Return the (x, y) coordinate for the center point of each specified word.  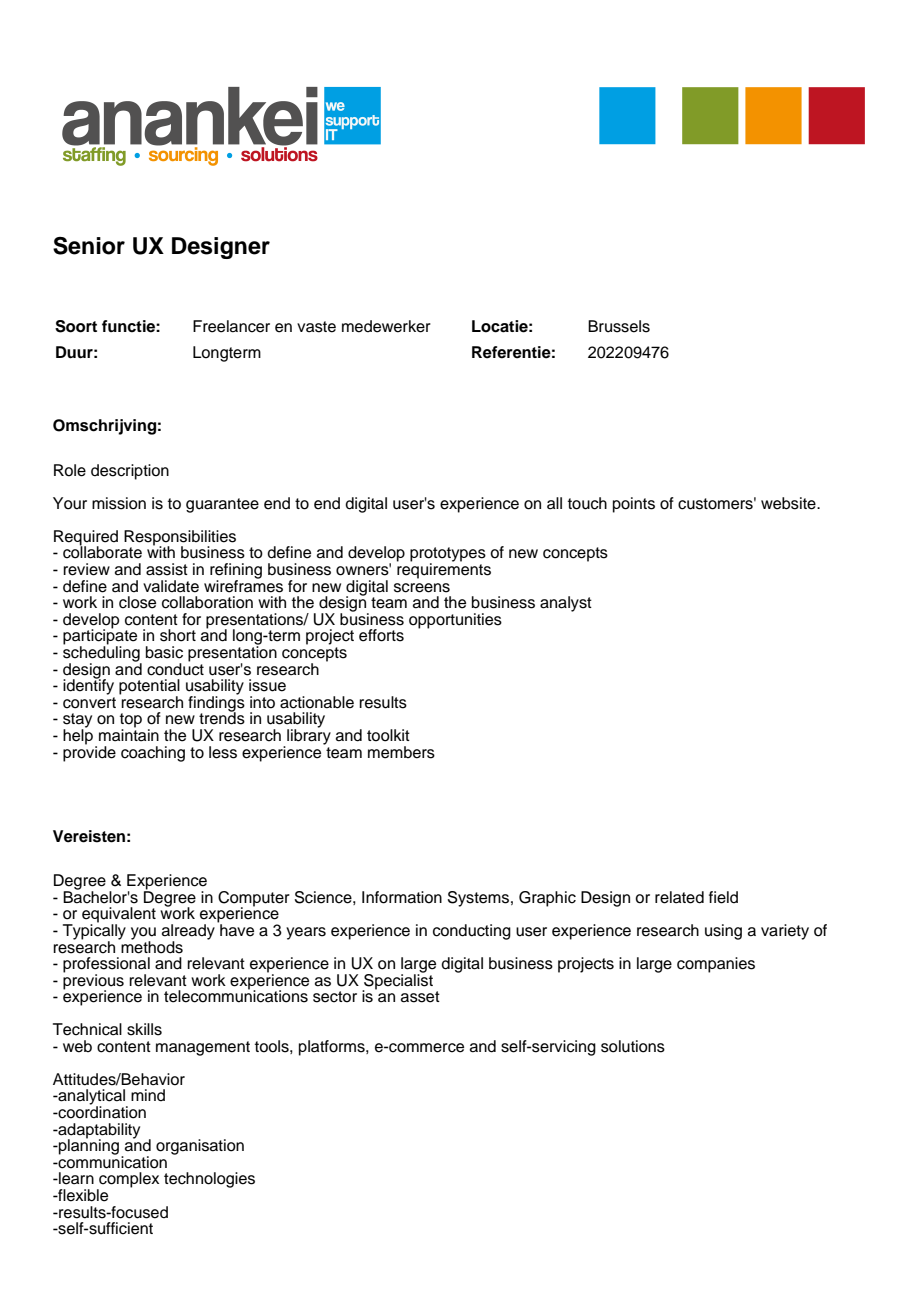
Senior (89, 246)
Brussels (619, 326)
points (634, 505)
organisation (200, 1147)
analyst (566, 604)
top (131, 721)
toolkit (388, 735)
